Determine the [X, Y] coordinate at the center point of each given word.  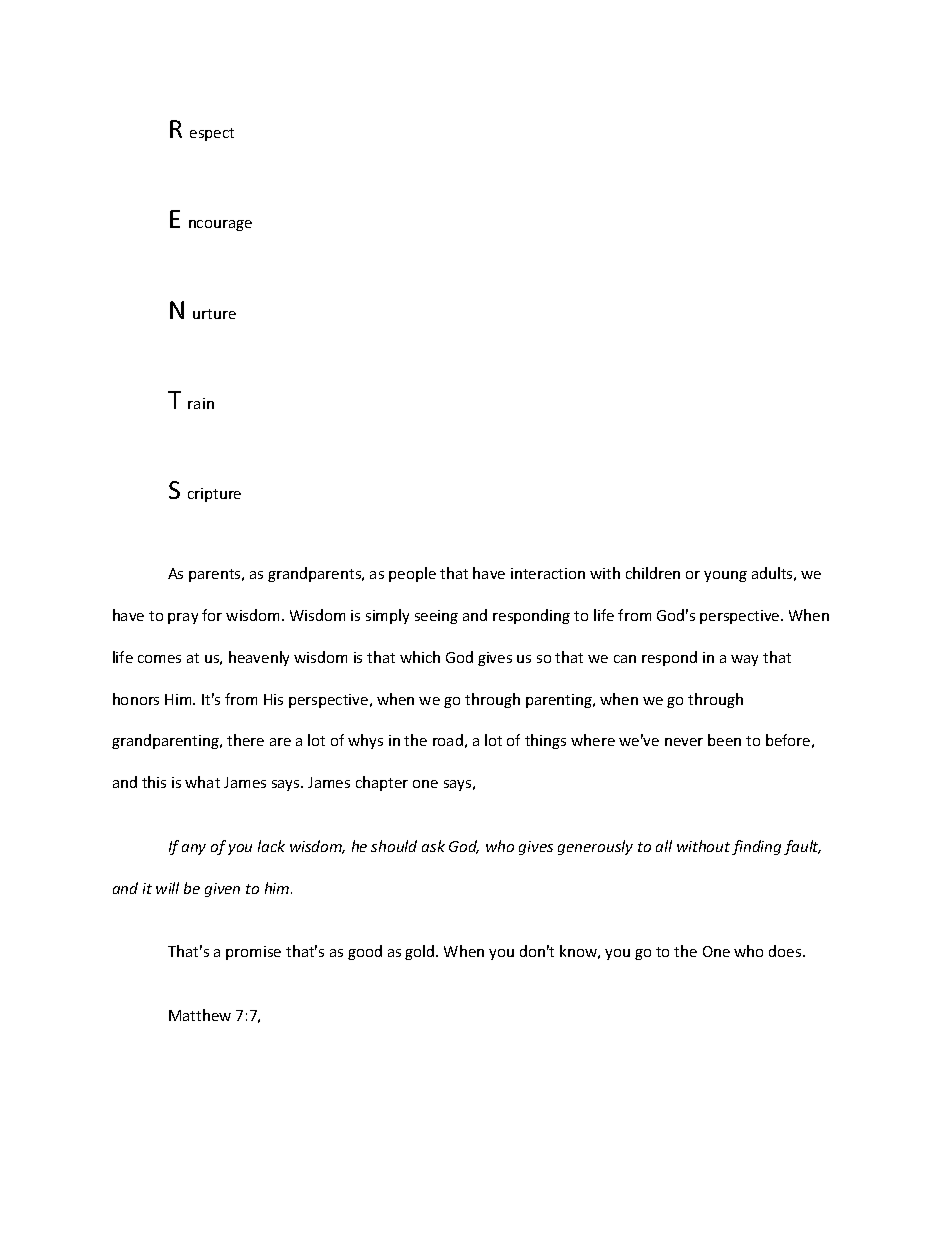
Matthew [200, 1015]
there [245, 740]
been [724, 740]
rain [201, 403]
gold [421, 952]
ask [433, 846]
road [448, 740]
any [194, 849]
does [786, 951]
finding [756, 847]
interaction [548, 573]
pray [183, 618]
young [725, 576]
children [653, 573]
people [412, 574]
